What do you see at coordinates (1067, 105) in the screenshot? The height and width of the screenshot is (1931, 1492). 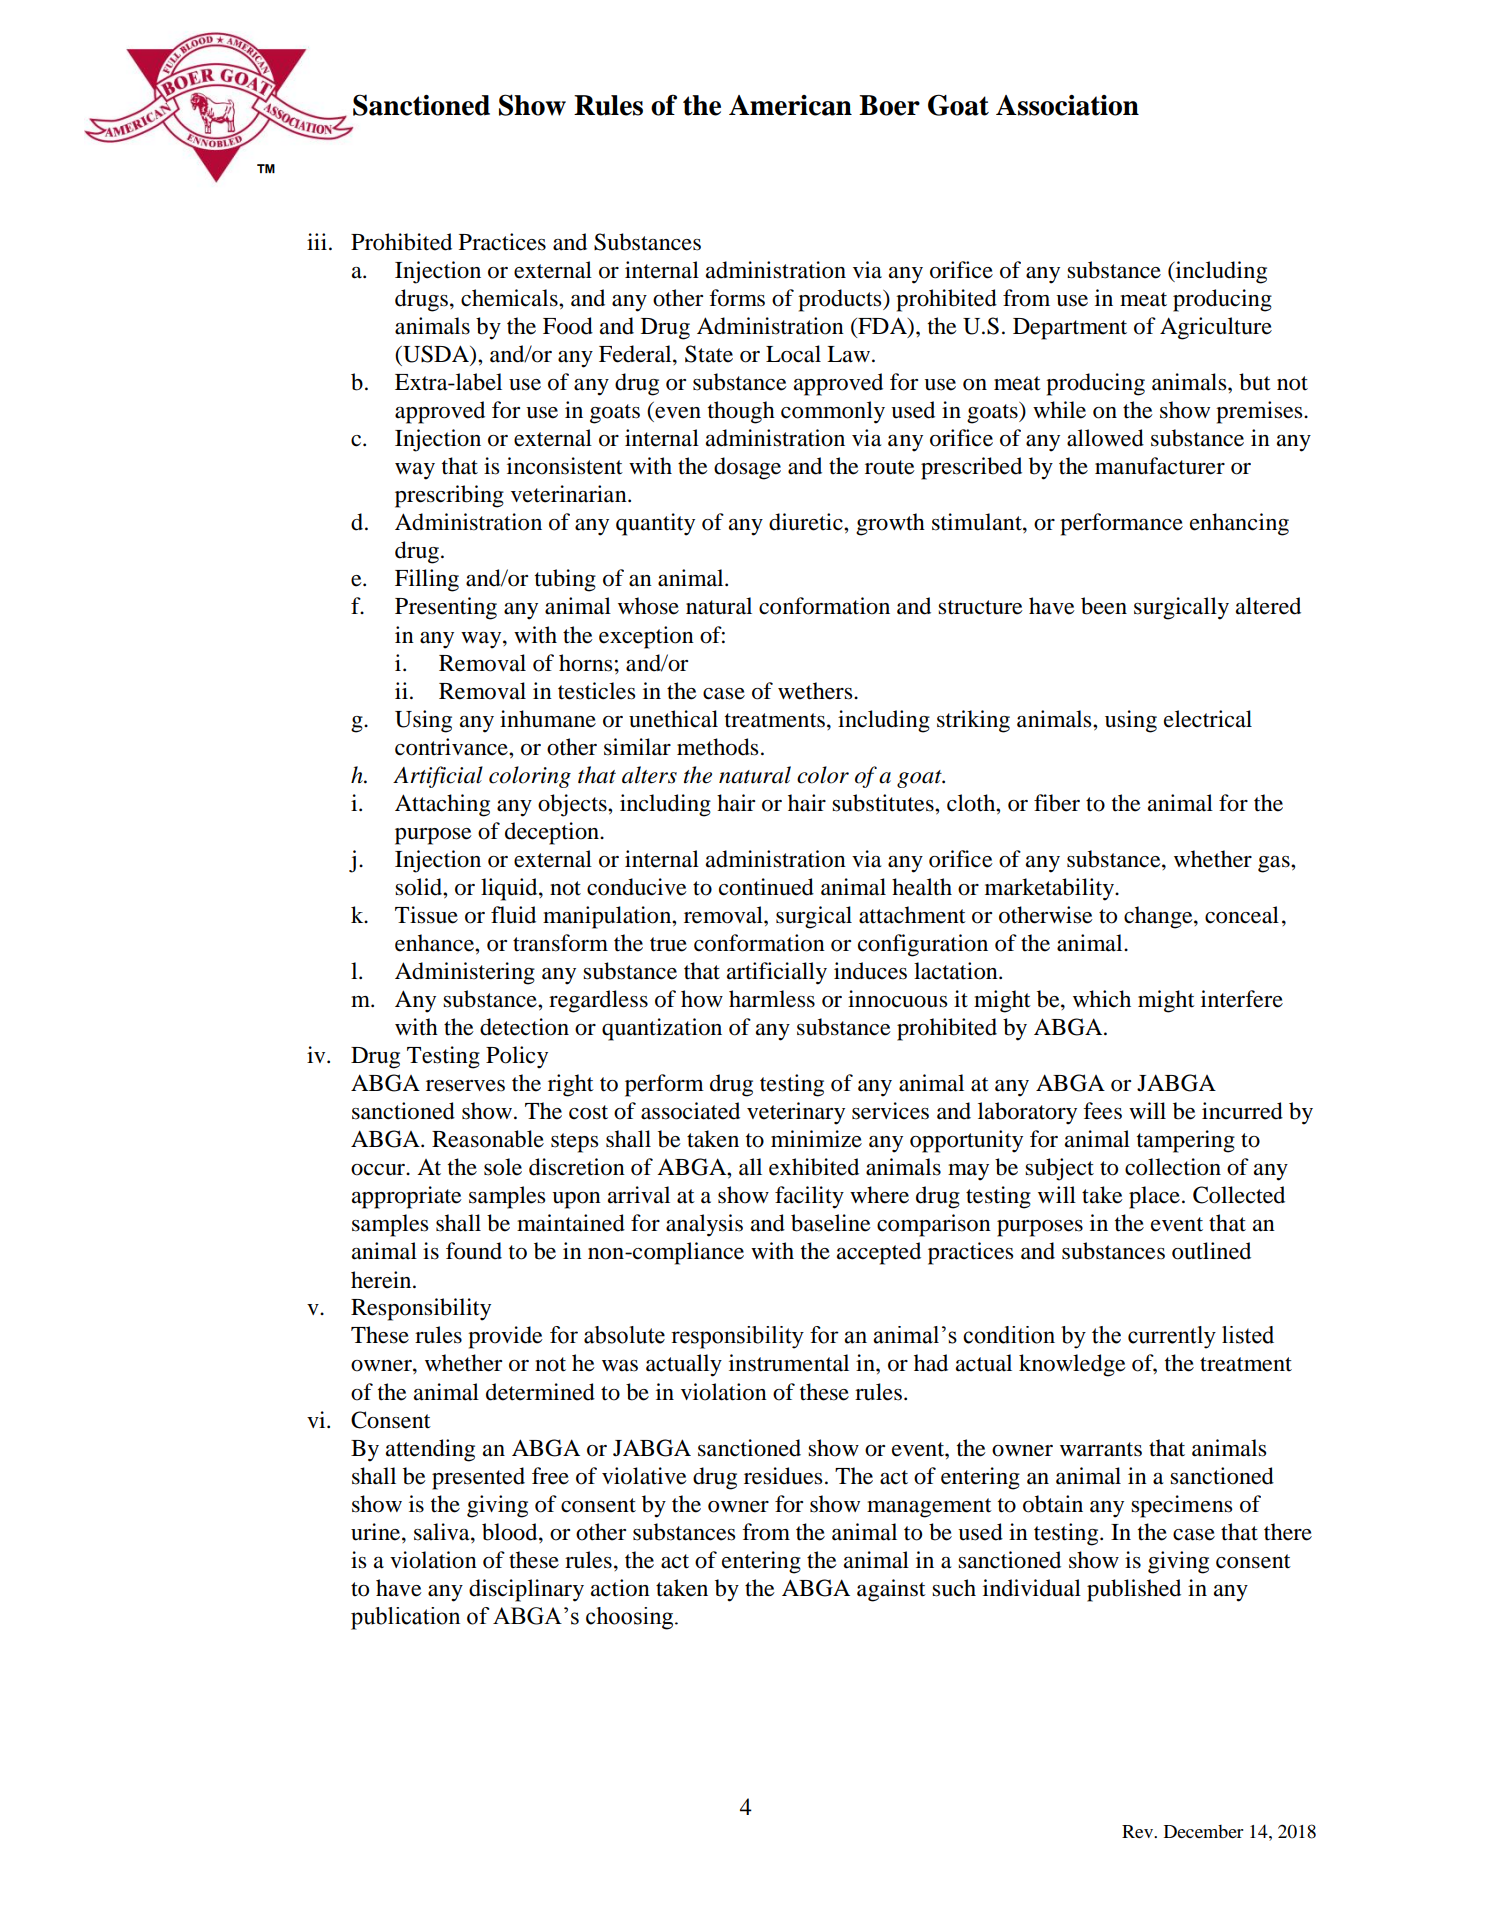 I see `Association` at bounding box center [1067, 105].
